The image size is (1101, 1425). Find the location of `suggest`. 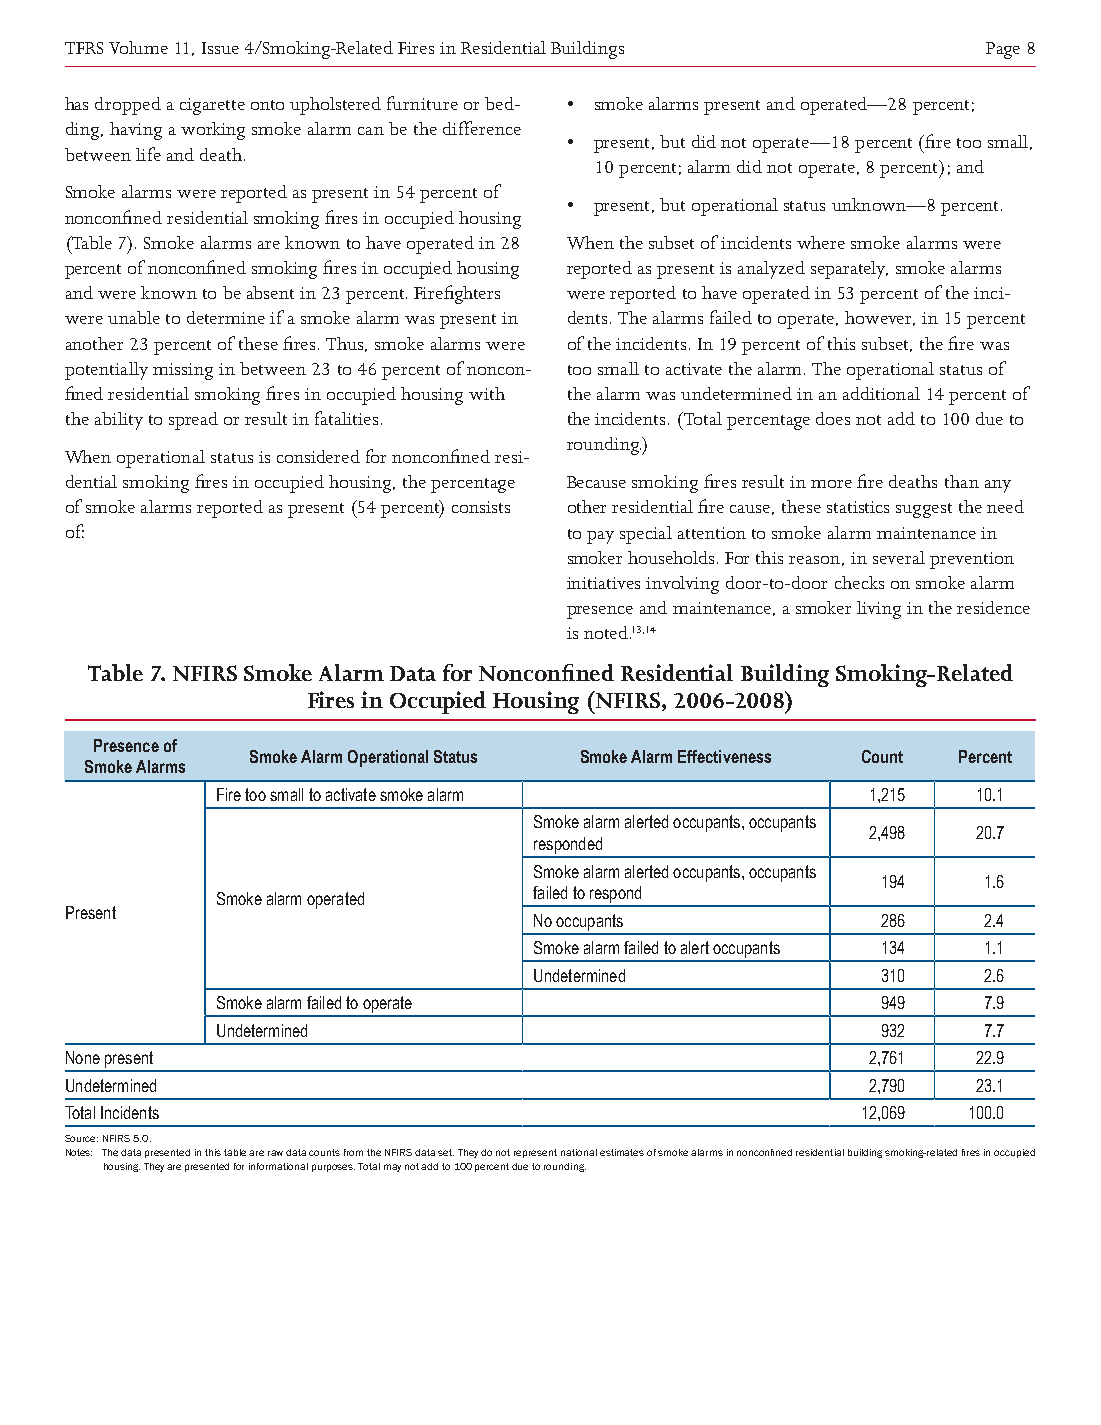

suggest is located at coordinates (924, 510).
